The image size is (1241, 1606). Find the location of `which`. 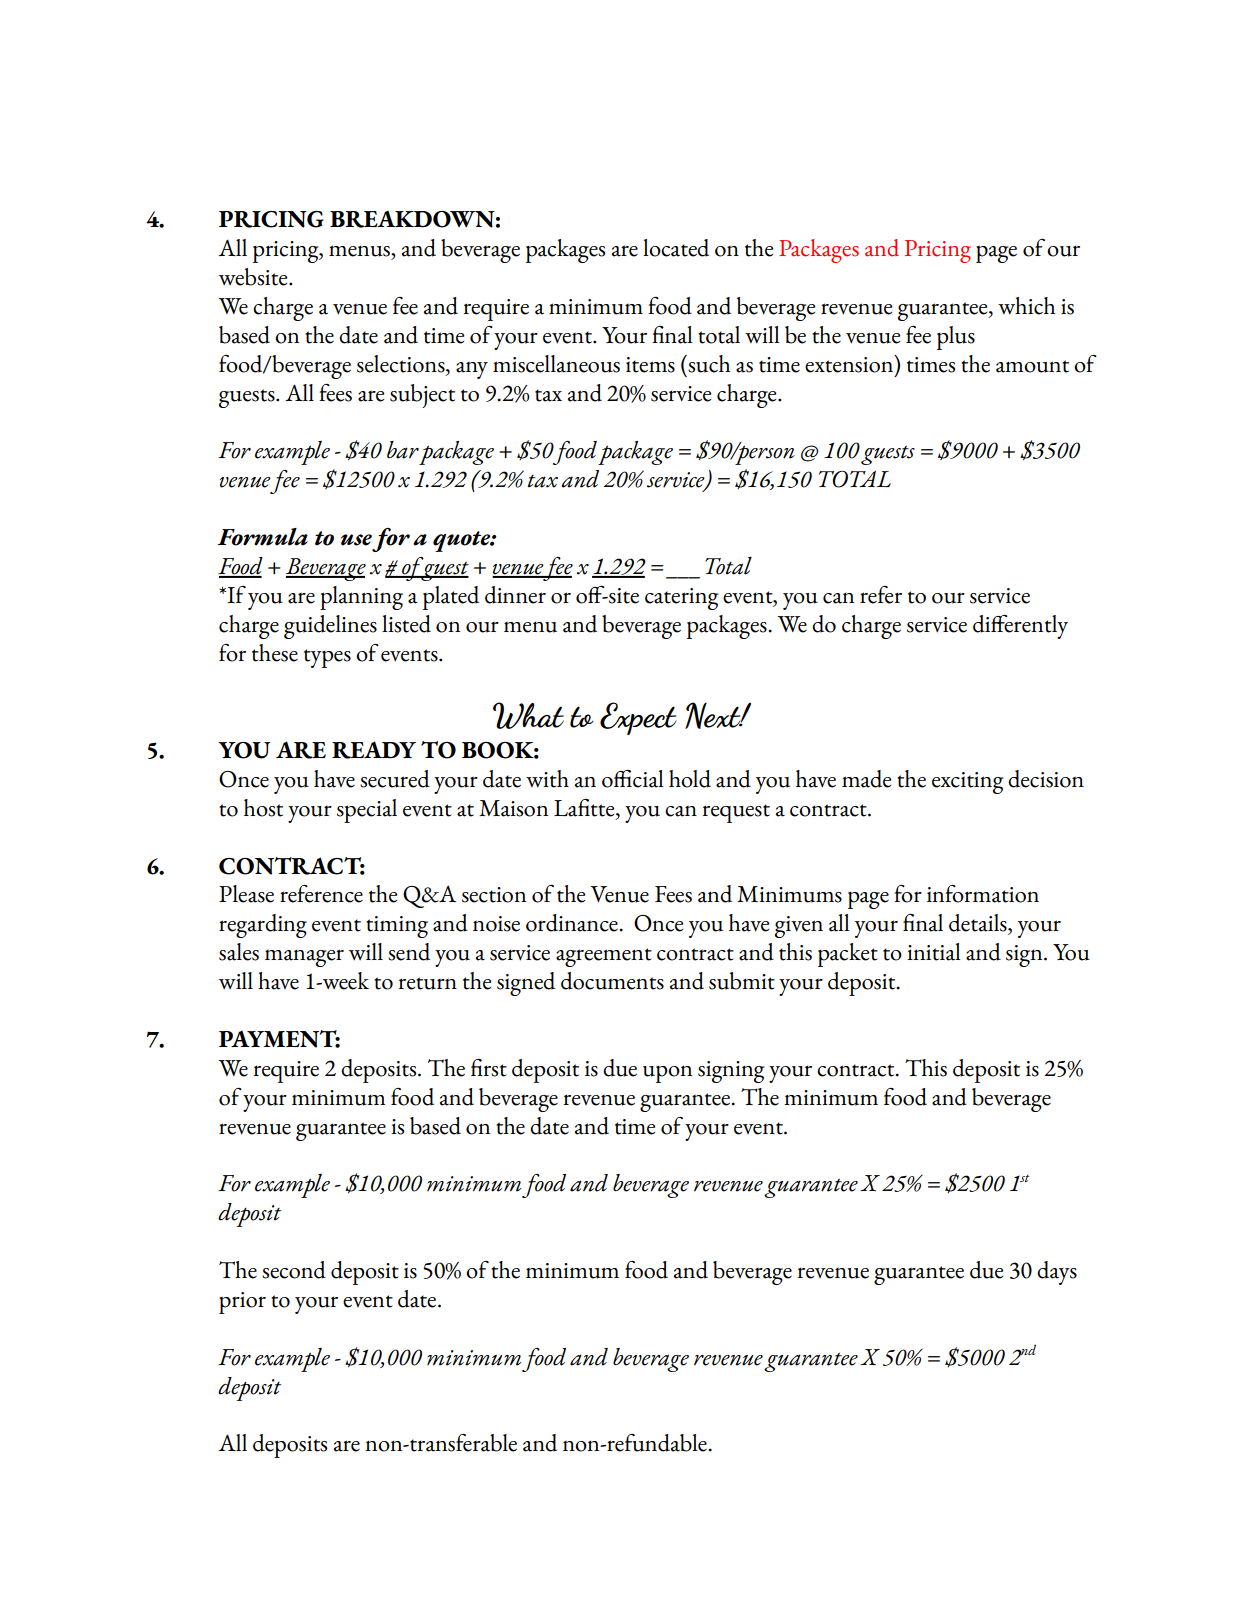

which is located at coordinates (1026, 306).
